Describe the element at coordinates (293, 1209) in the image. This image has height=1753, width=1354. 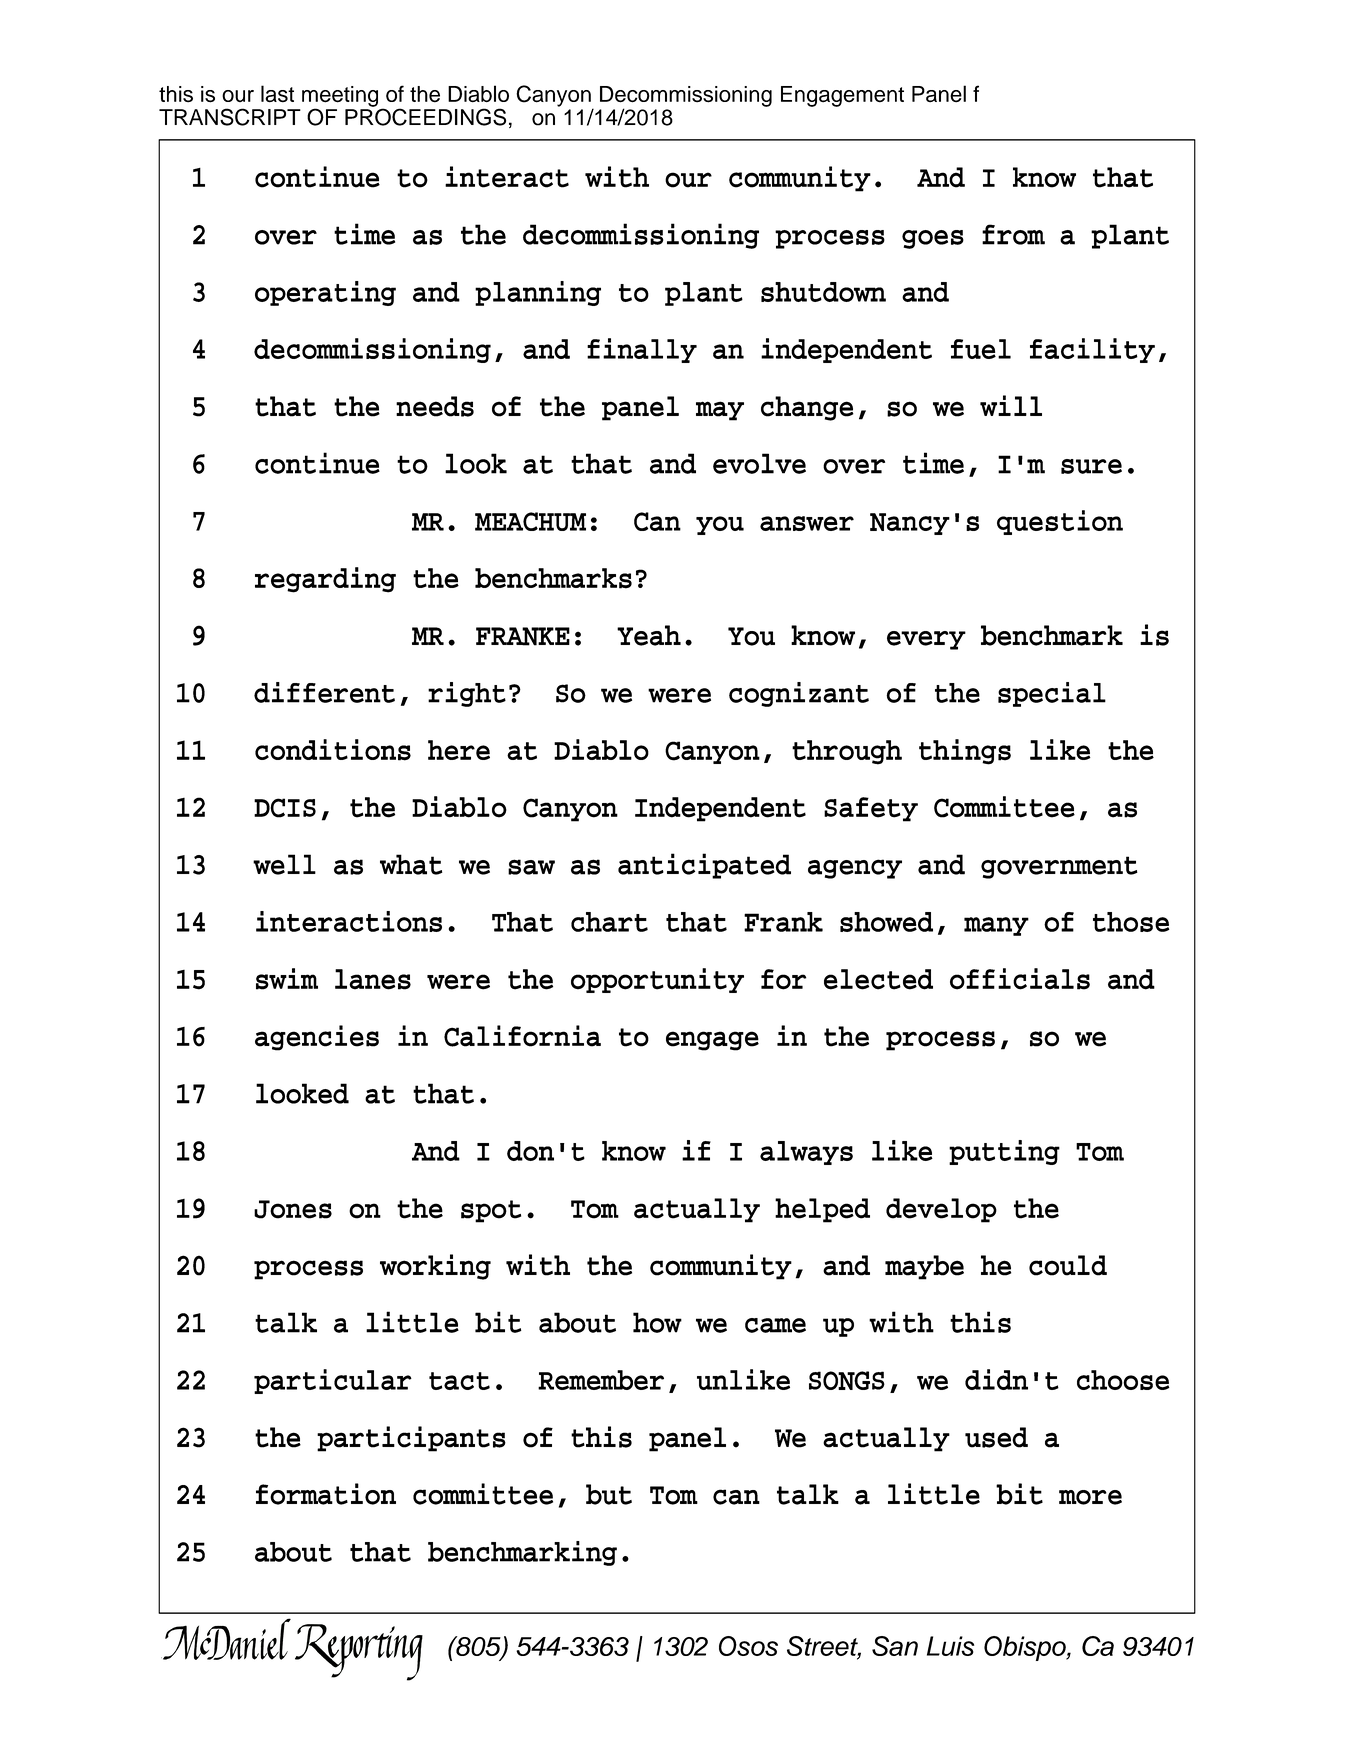
I see `Jones` at that location.
